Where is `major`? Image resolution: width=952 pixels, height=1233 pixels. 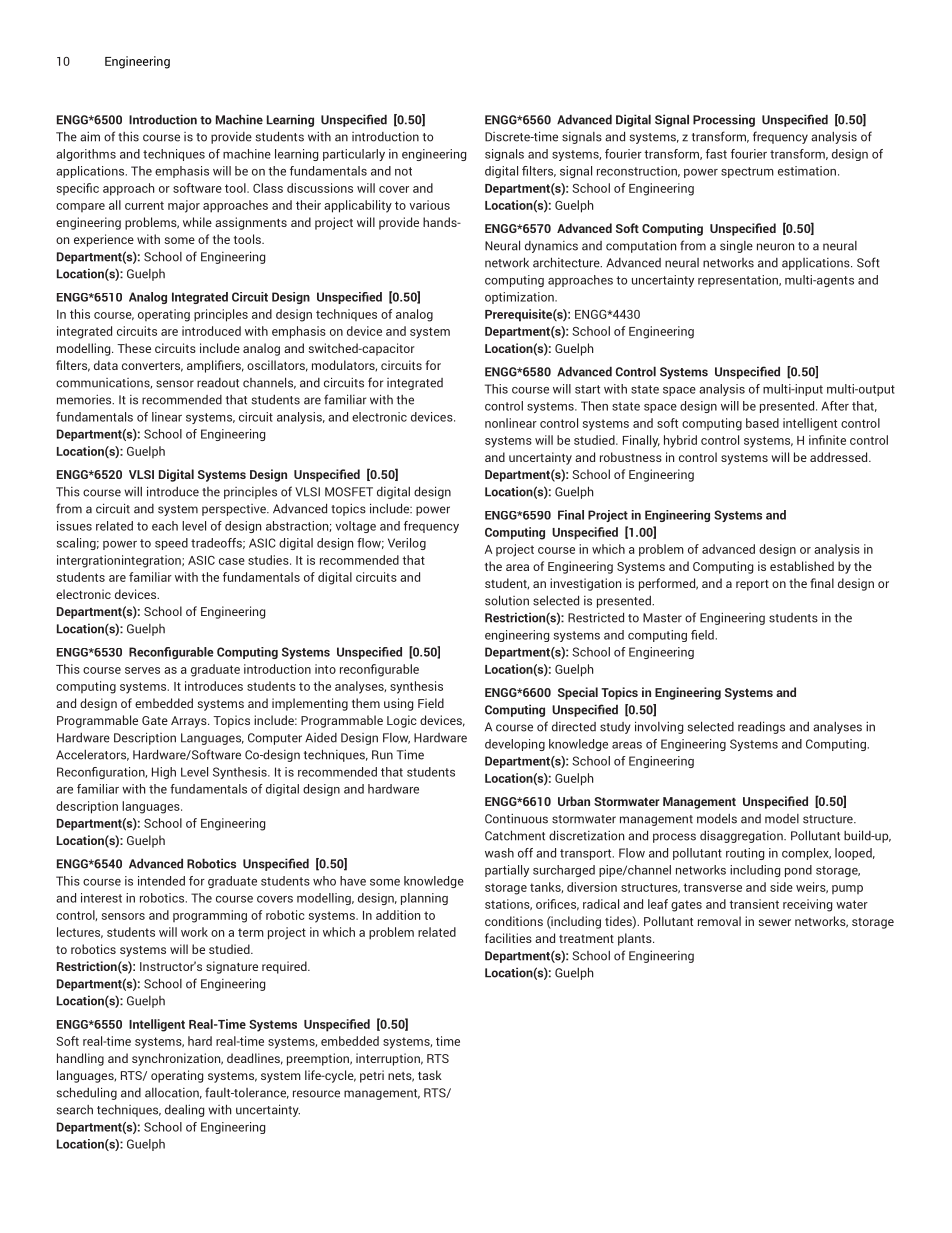 major is located at coordinates (184, 206).
